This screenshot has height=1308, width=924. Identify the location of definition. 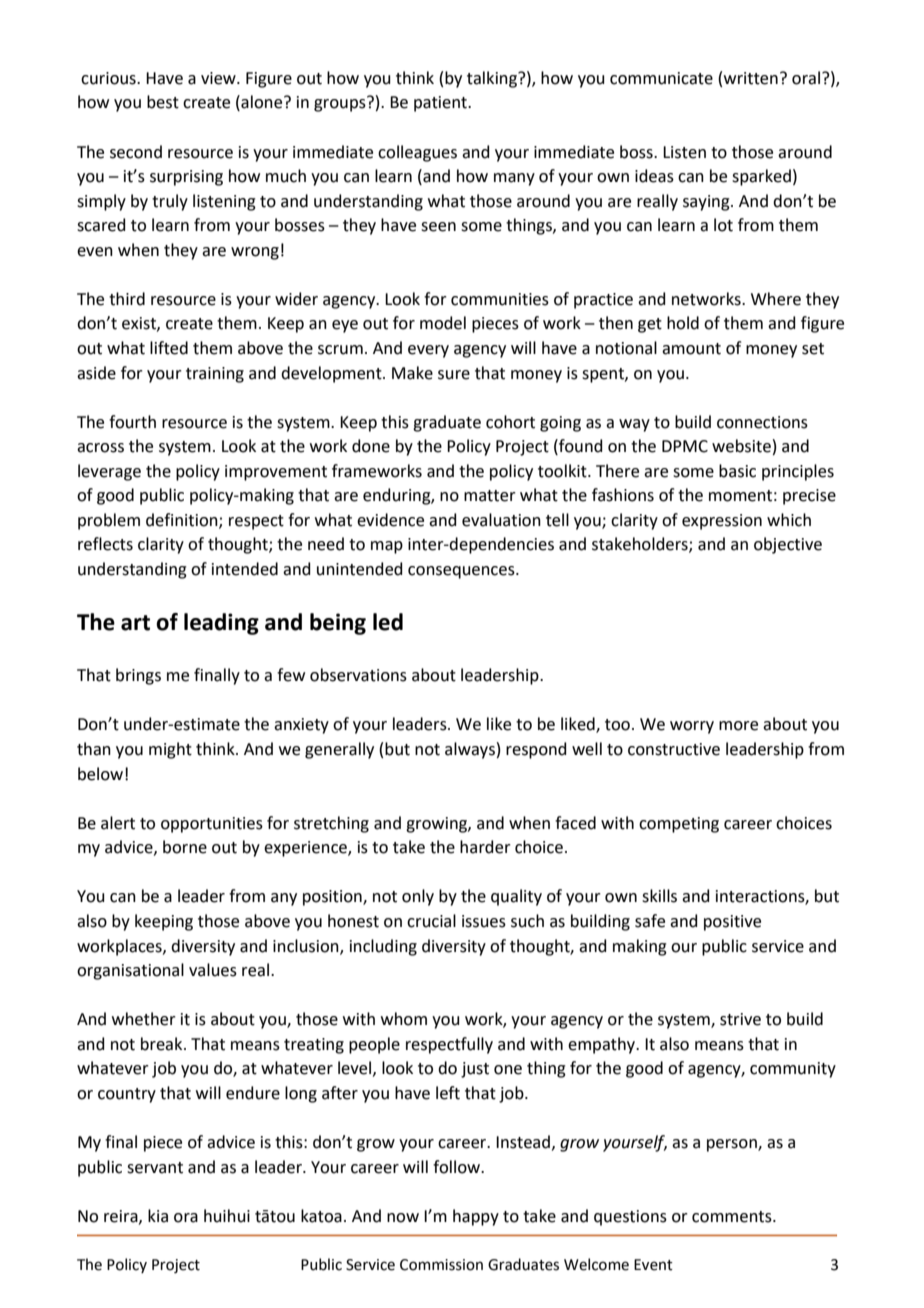
(183, 520).
